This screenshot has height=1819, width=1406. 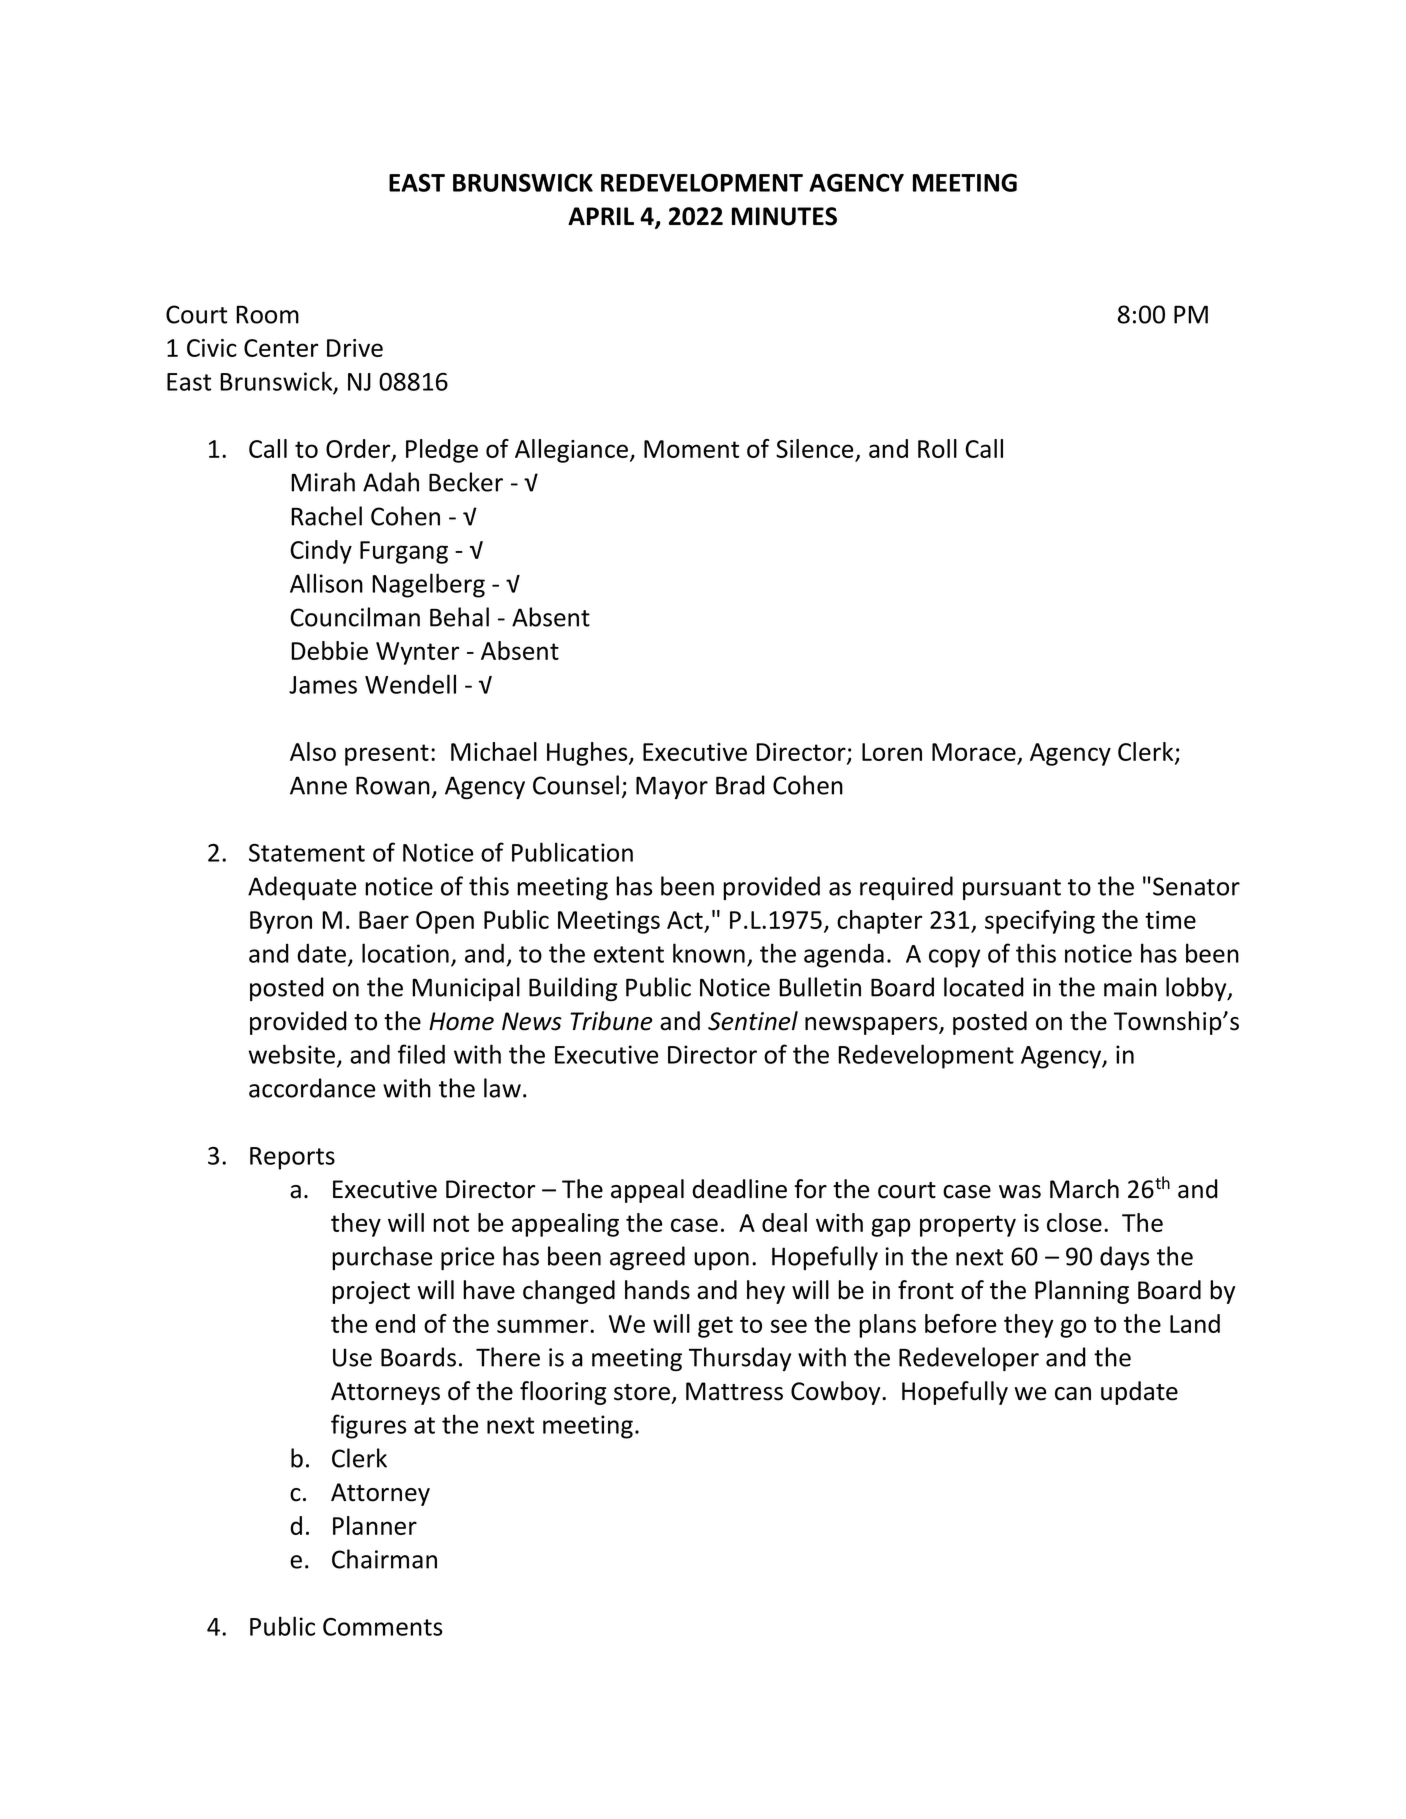 I want to click on James, so click(x=323, y=685).
